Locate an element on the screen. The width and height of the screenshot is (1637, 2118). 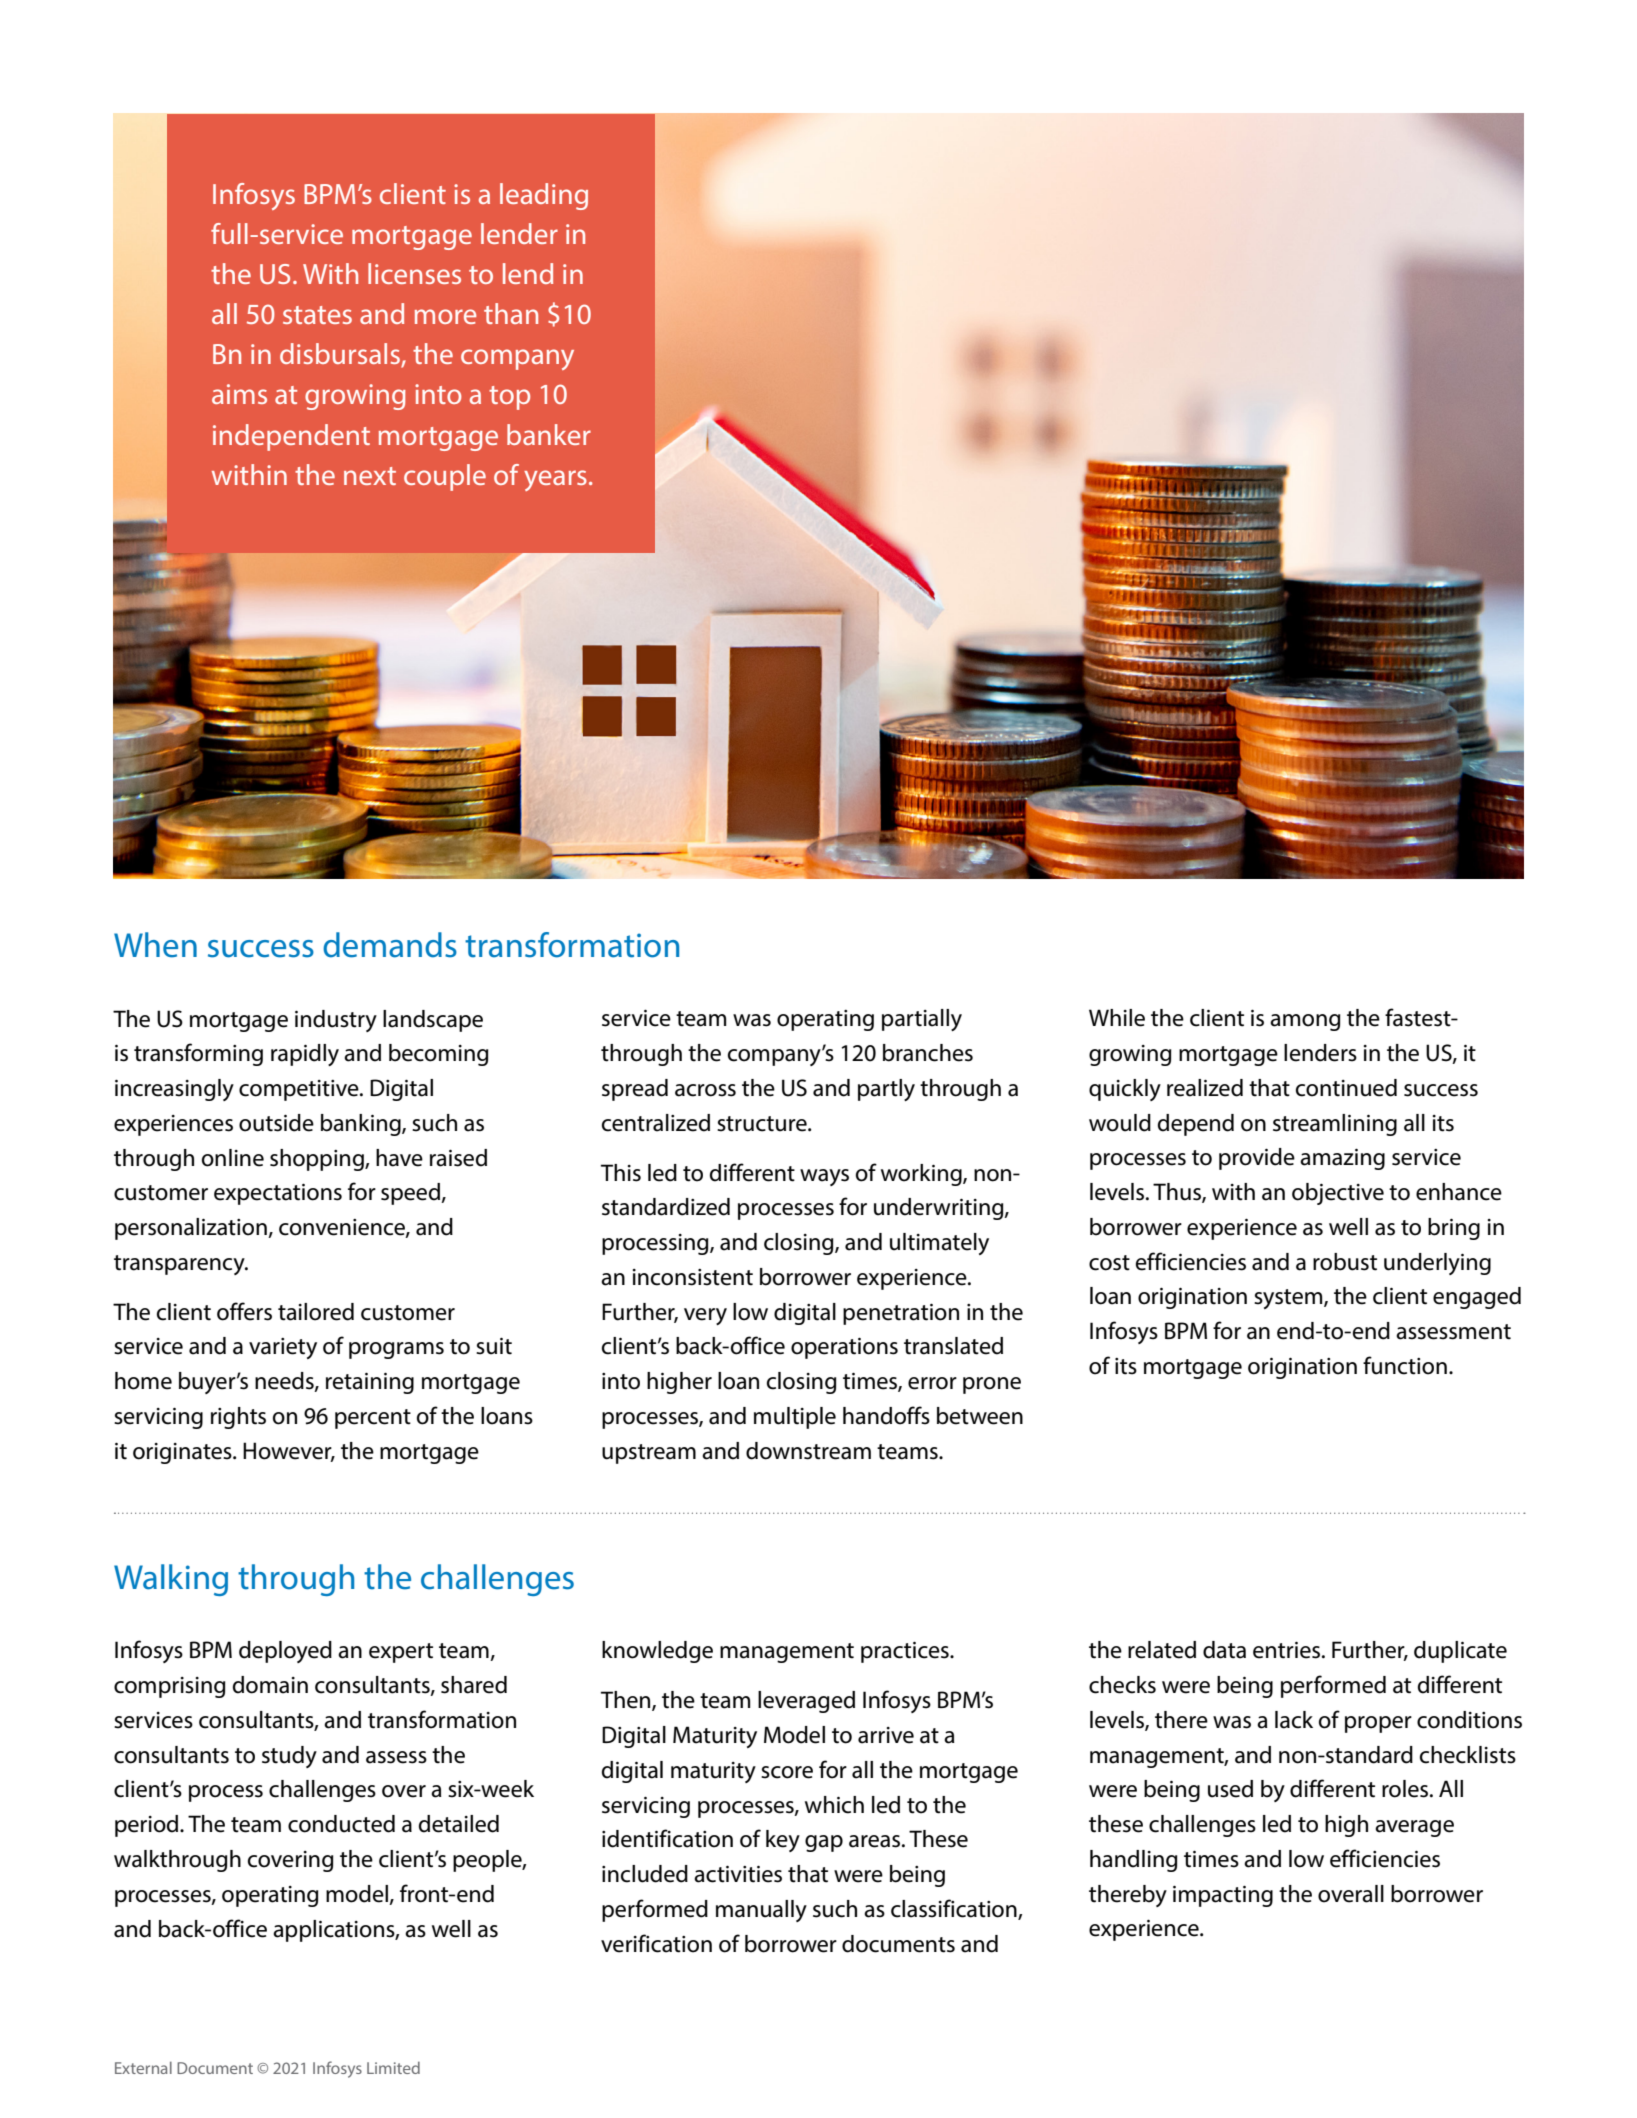
entries is located at coordinates (1288, 1650).
